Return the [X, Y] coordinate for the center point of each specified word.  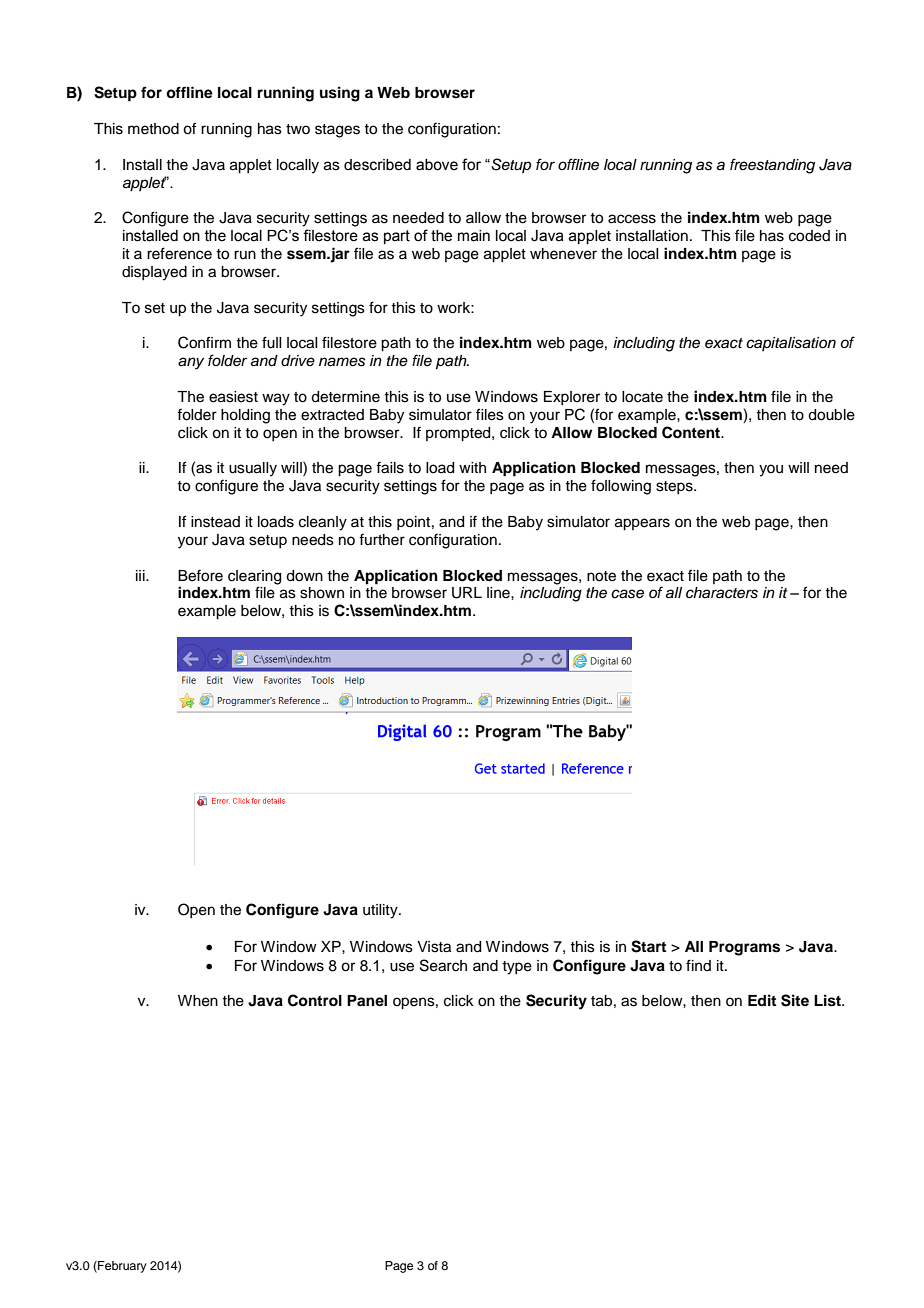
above [437, 165]
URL [467, 593]
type [517, 968]
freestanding [772, 166]
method [153, 129]
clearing [254, 577]
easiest [233, 397]
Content [692, 432]
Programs [744, 948]
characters [722, 593]
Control [315, 1000]
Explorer [572, 398]
